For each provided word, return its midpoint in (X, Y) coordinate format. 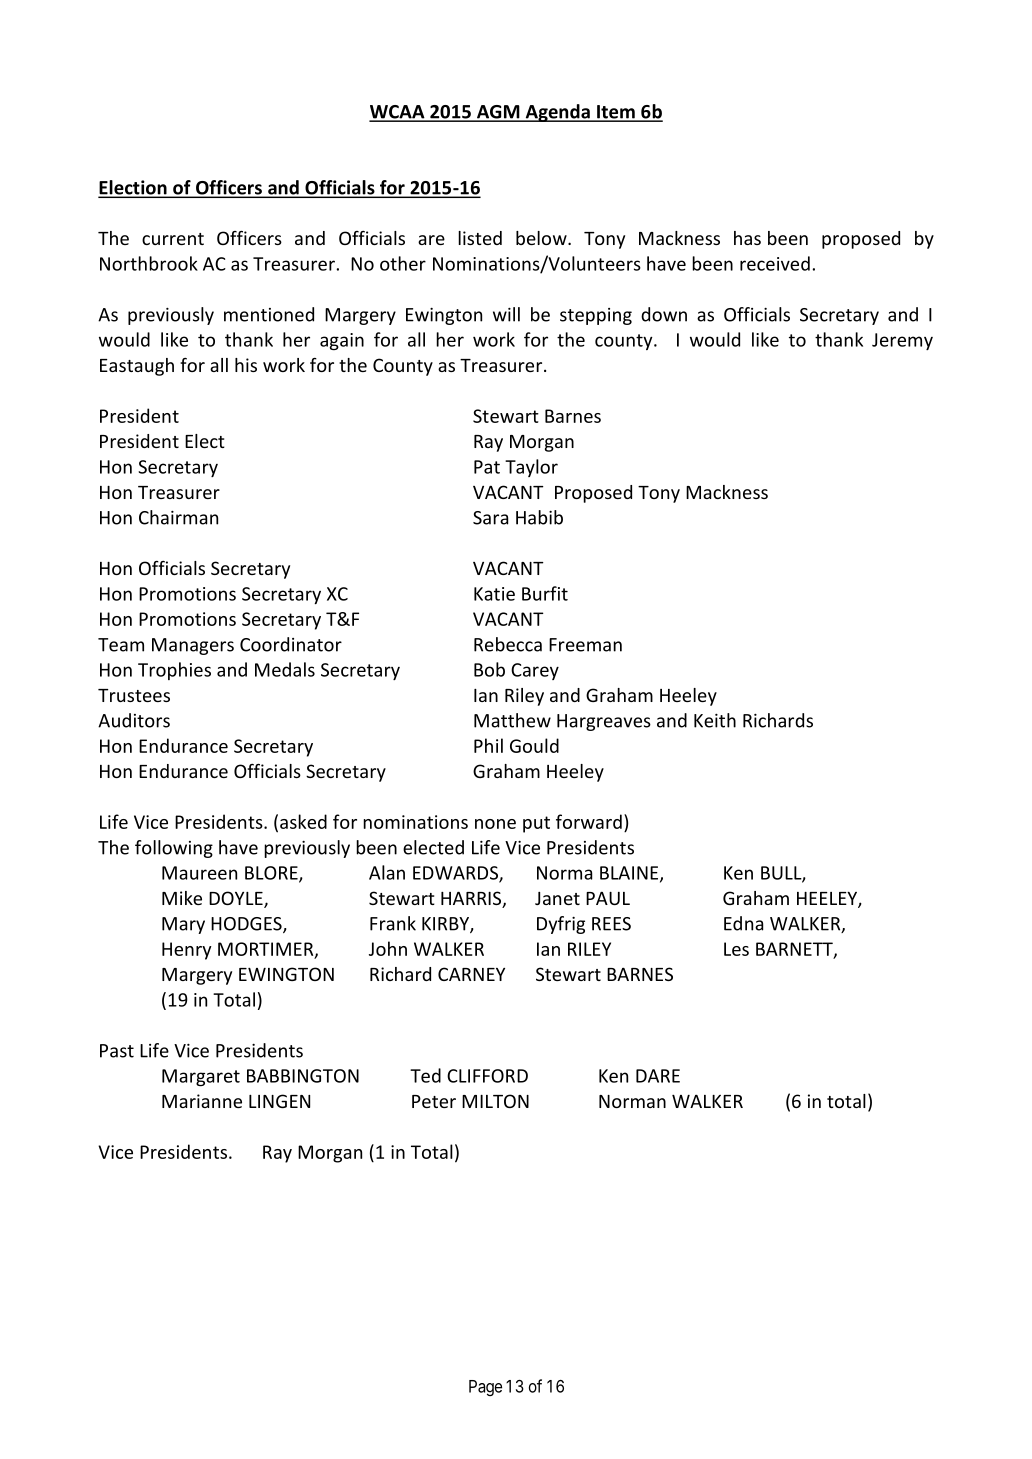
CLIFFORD (487, 1076)
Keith (715, 720)
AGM (498, 113)
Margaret (201, 1077)
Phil (488, 745)
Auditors (134, 720)
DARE (658, 1076)
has (747, 238)
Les (736, 949)
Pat (487, 467)
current (173, 239)
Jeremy (902, 341)
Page (485, 1388)
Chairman (178, 517)
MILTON (495, 1101)
